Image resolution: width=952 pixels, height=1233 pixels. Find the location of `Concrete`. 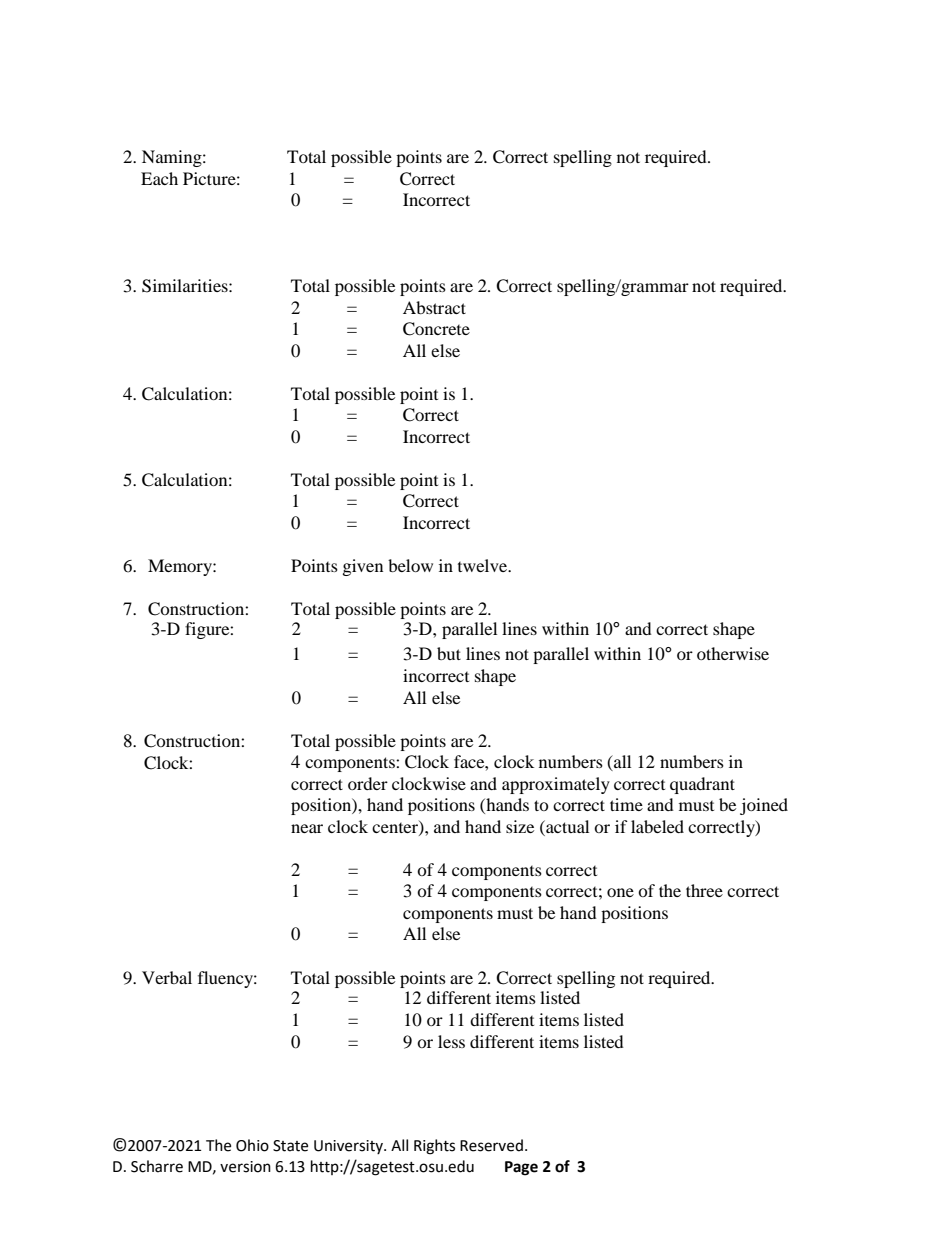

Concrete is located at coordinates (436, 329).
